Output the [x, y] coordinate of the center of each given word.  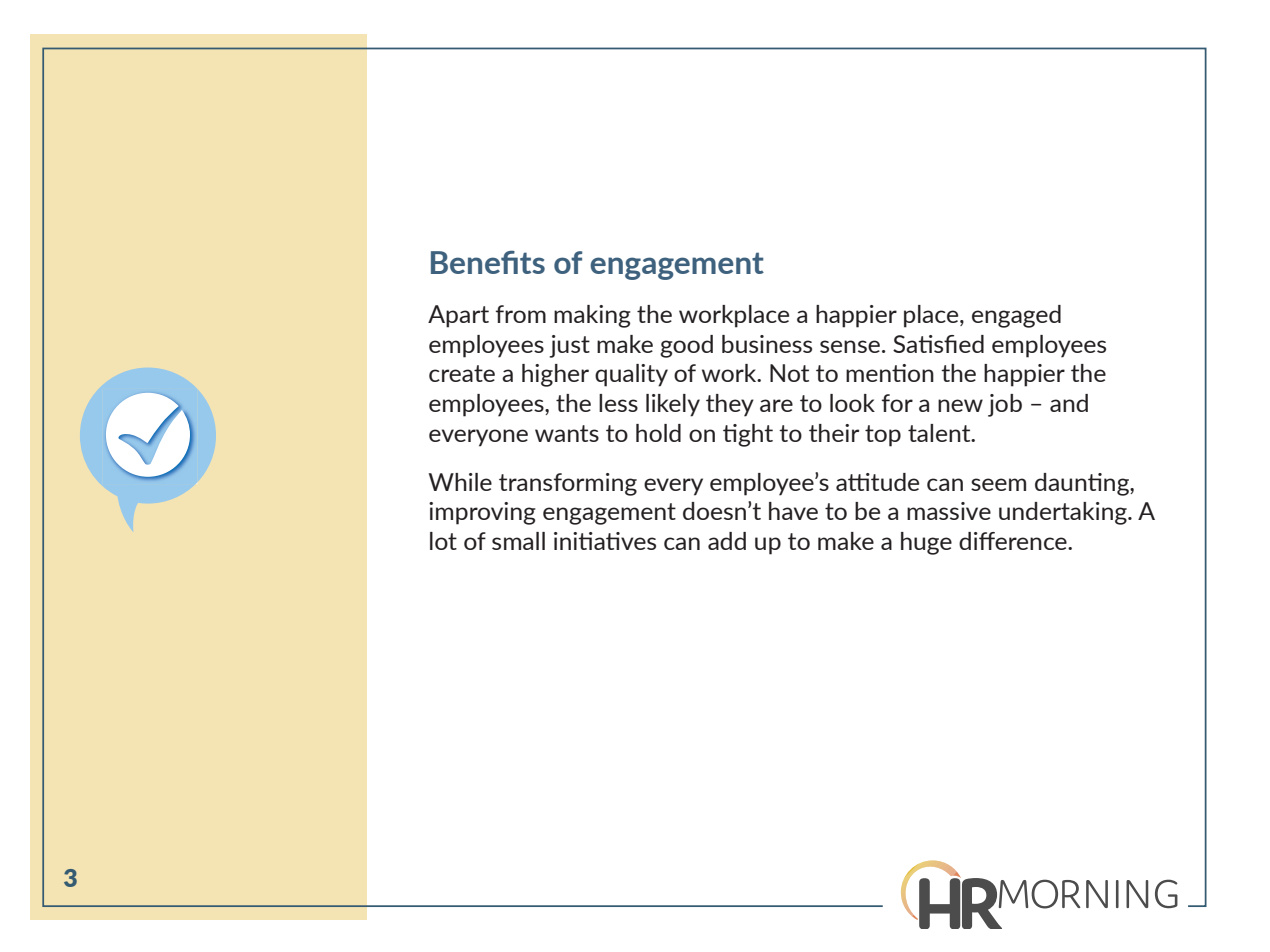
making [592, 316]
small [518, 541]
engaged [1016, 316]
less [618, 403]
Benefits [488, 262]
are [776, 405]
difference [1014, 541]
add [727, 541]
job [1005, 405]
